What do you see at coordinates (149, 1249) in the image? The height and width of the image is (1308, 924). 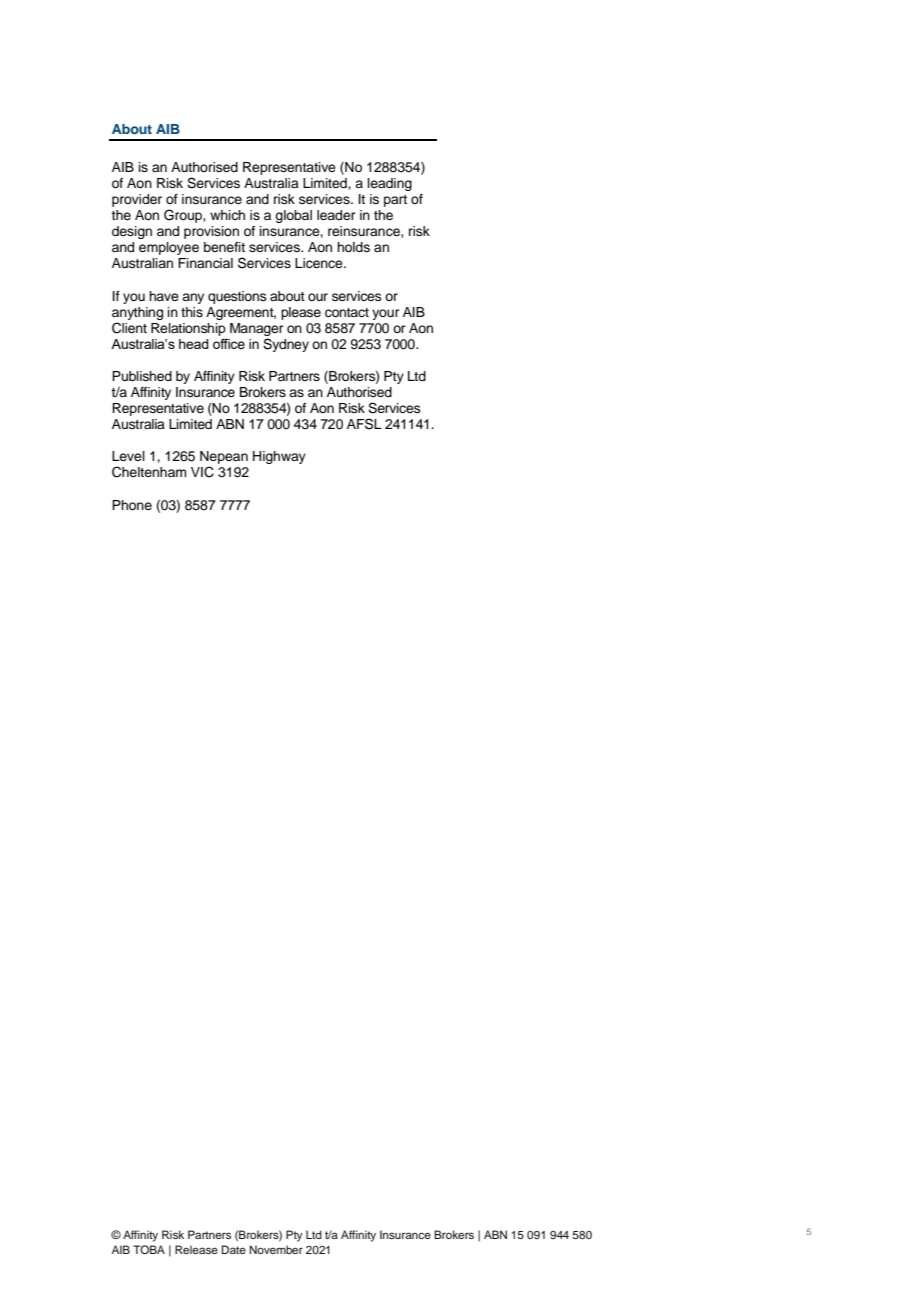 I see `TOBA` at bounding box center [149, 1249].
